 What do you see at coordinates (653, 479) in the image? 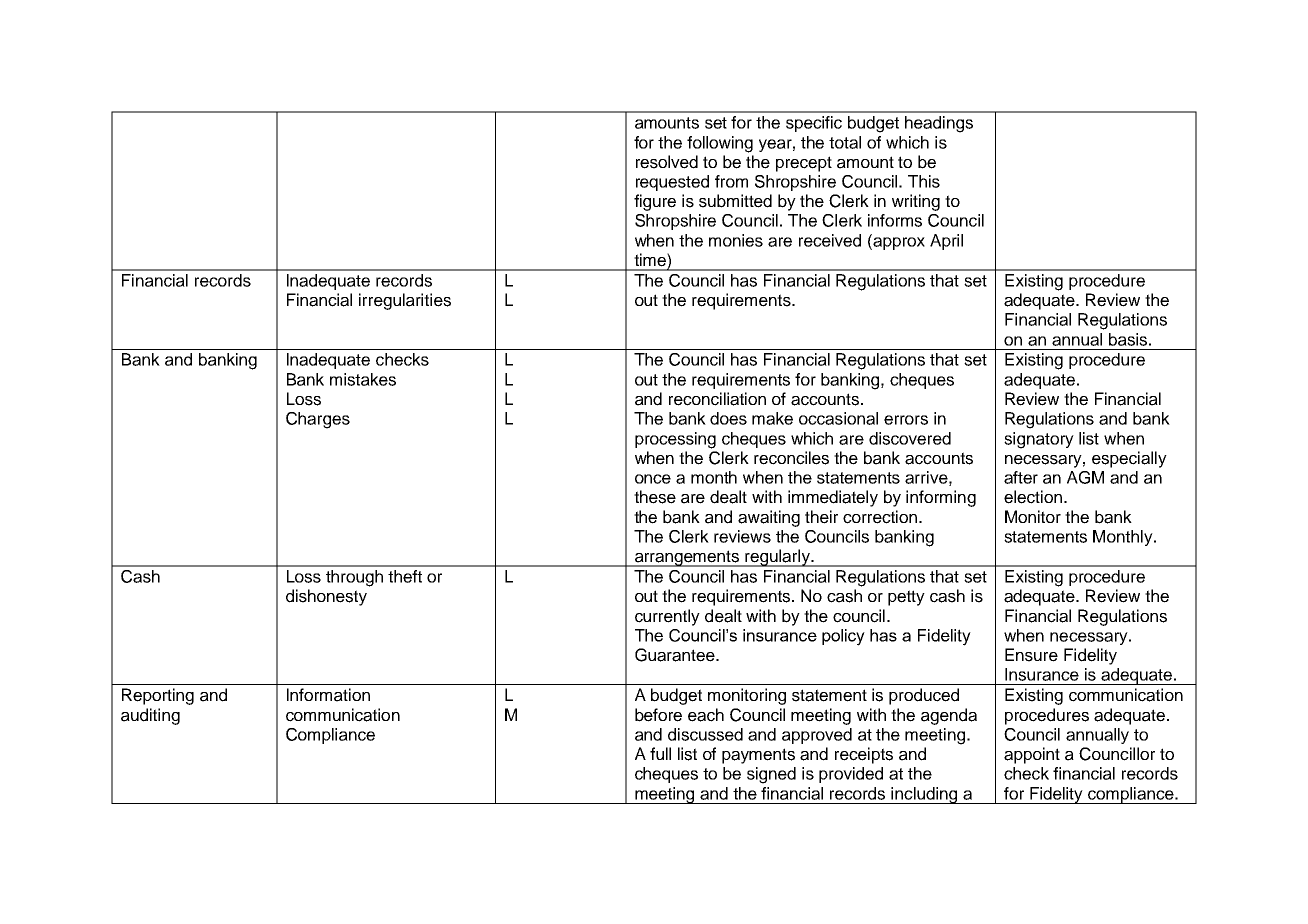
I see `once` at bounding box center [653, 479].
